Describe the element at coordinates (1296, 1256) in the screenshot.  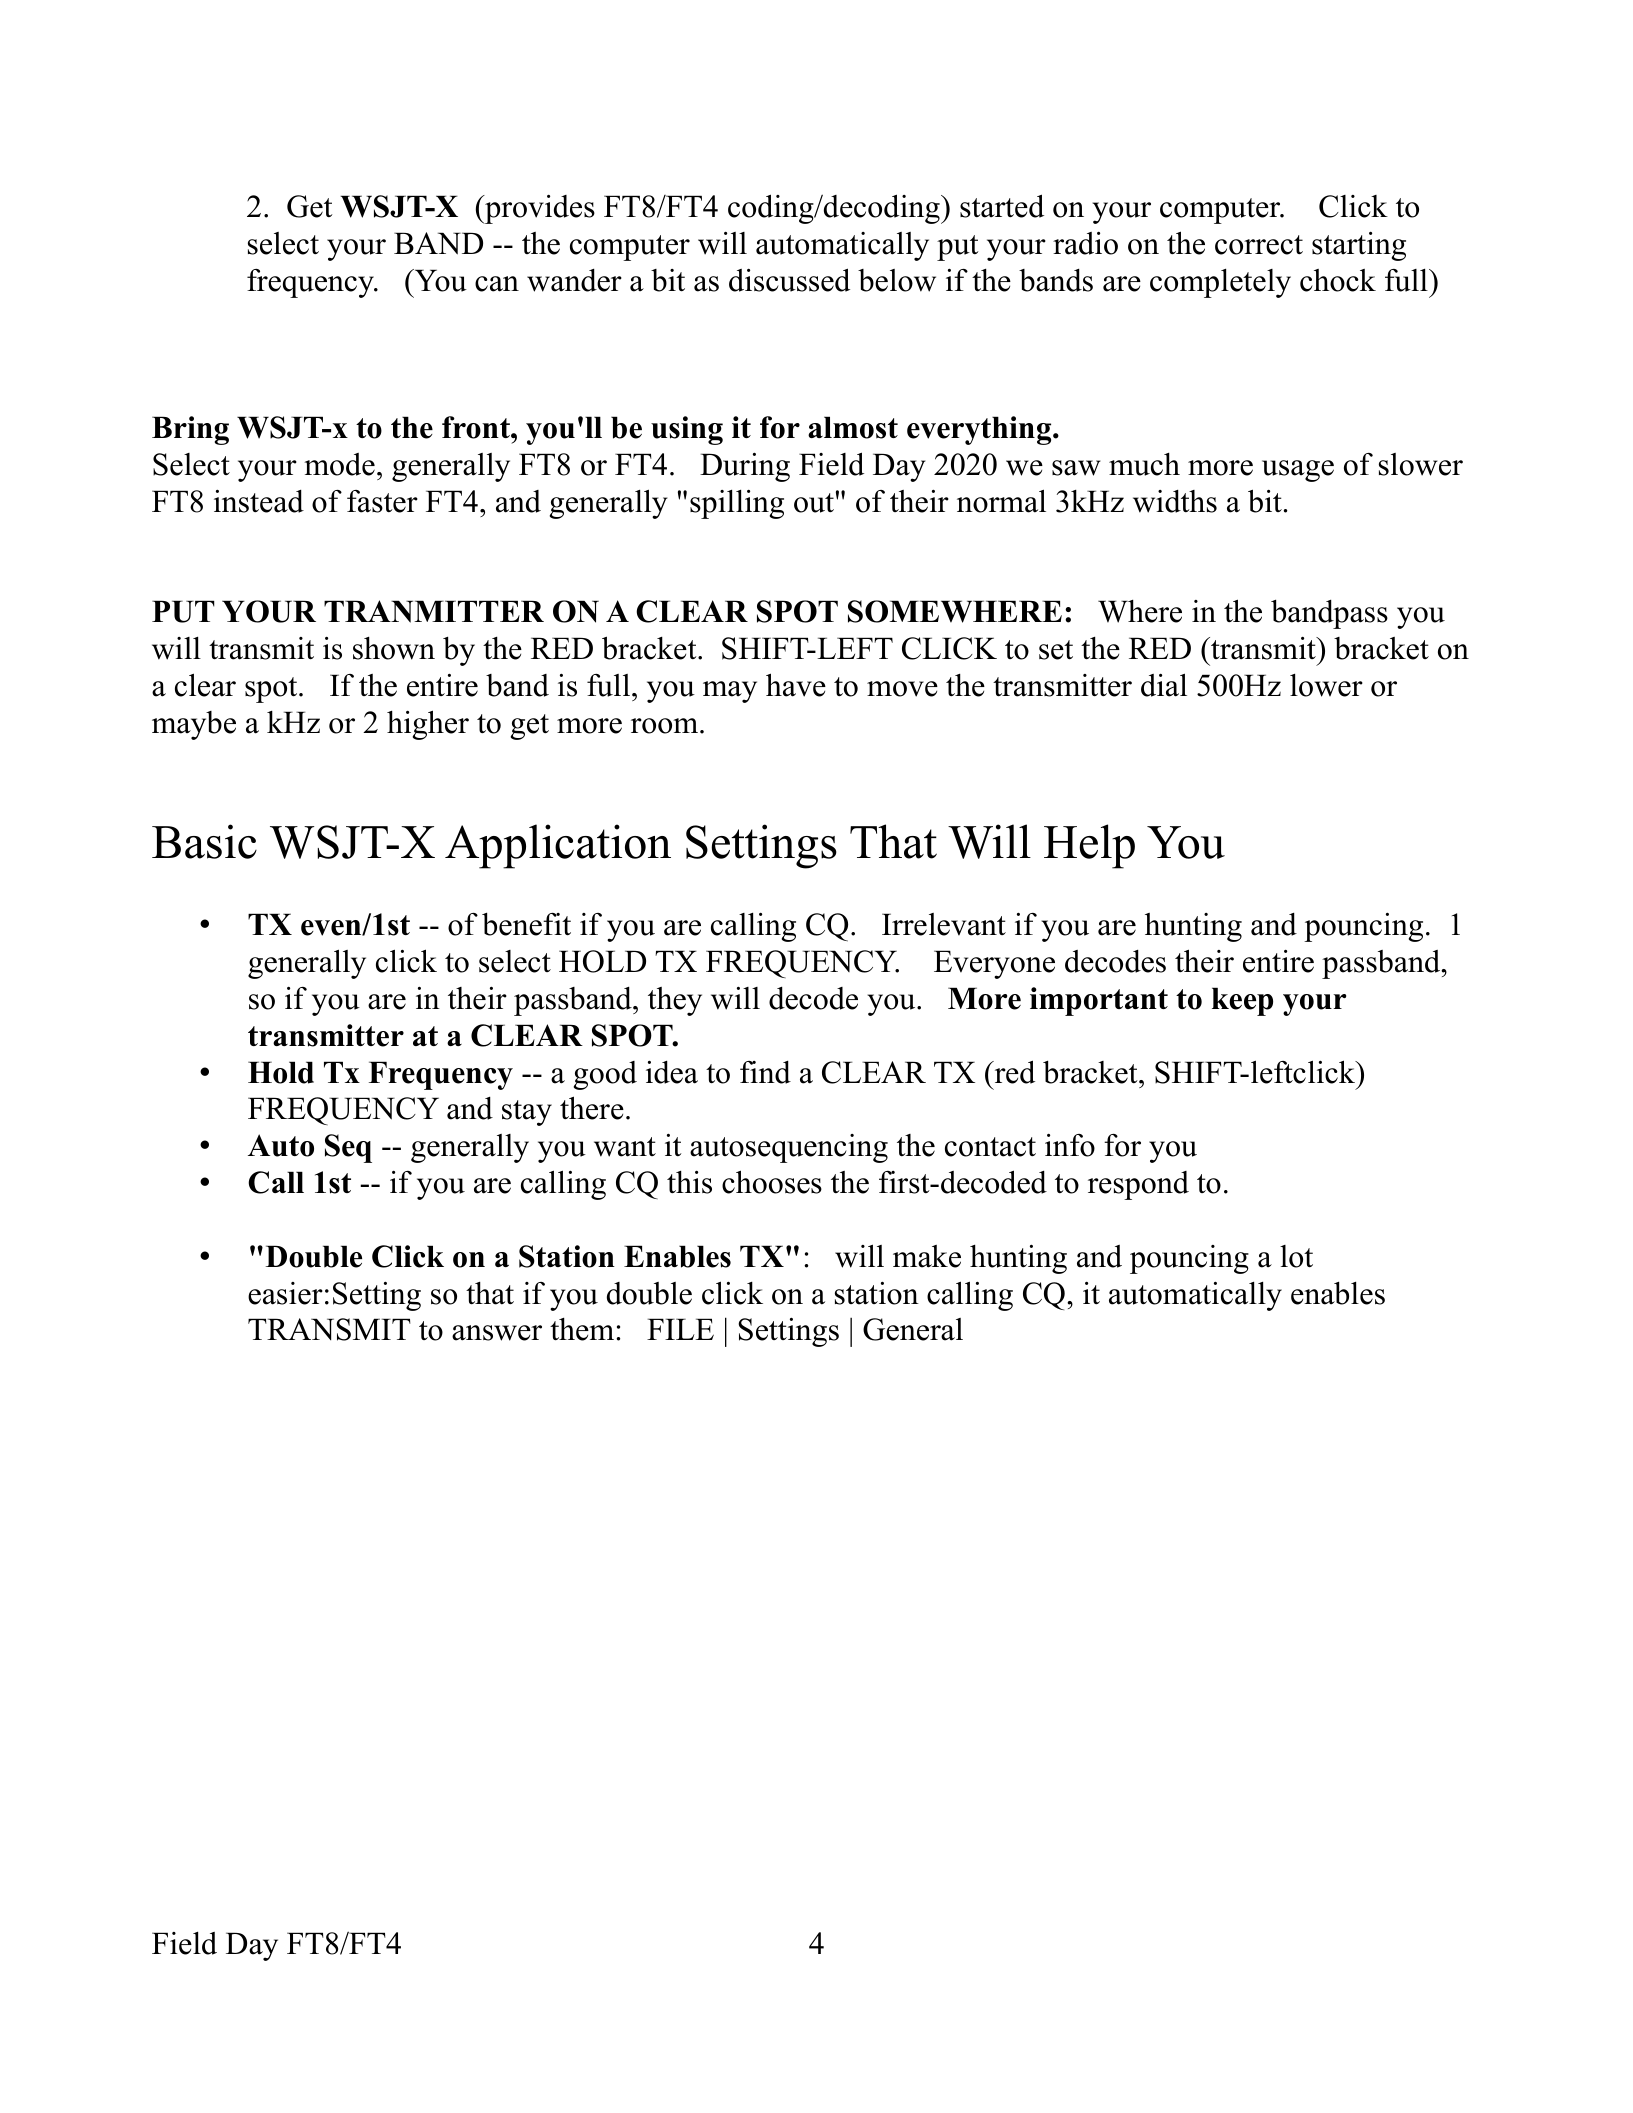
I see `lot` at that location.
